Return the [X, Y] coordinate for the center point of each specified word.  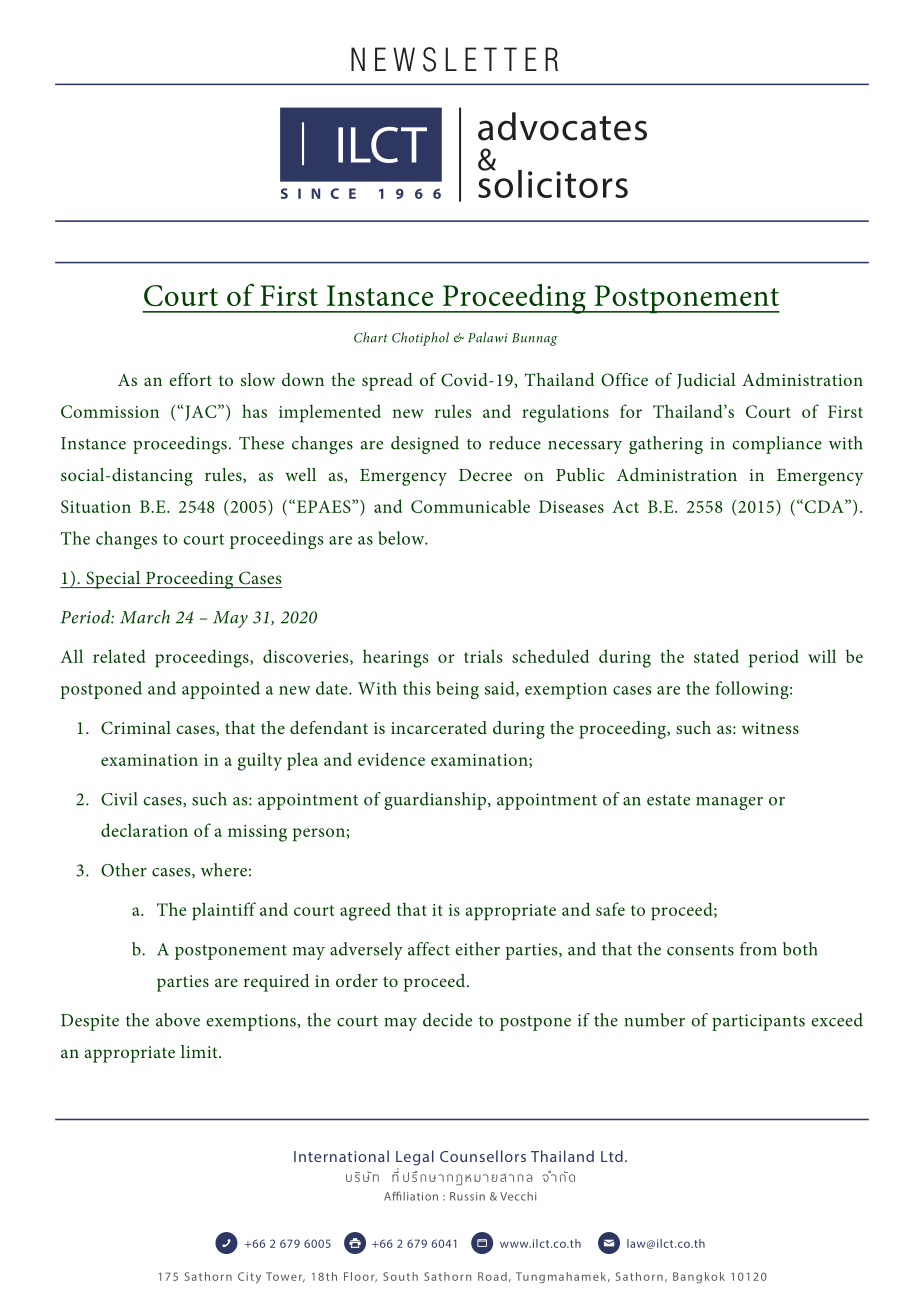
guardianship [435, 801]
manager [729, 803]
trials [483, 656]
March [145, 617]
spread [387, 382]
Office [624, 380]
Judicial [706, 381]
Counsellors [483, 1156]
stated [716, 656]
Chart [371, 337]
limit [200, 1051]
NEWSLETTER [454, 59]
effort [190, 379]
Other [124, 870]
